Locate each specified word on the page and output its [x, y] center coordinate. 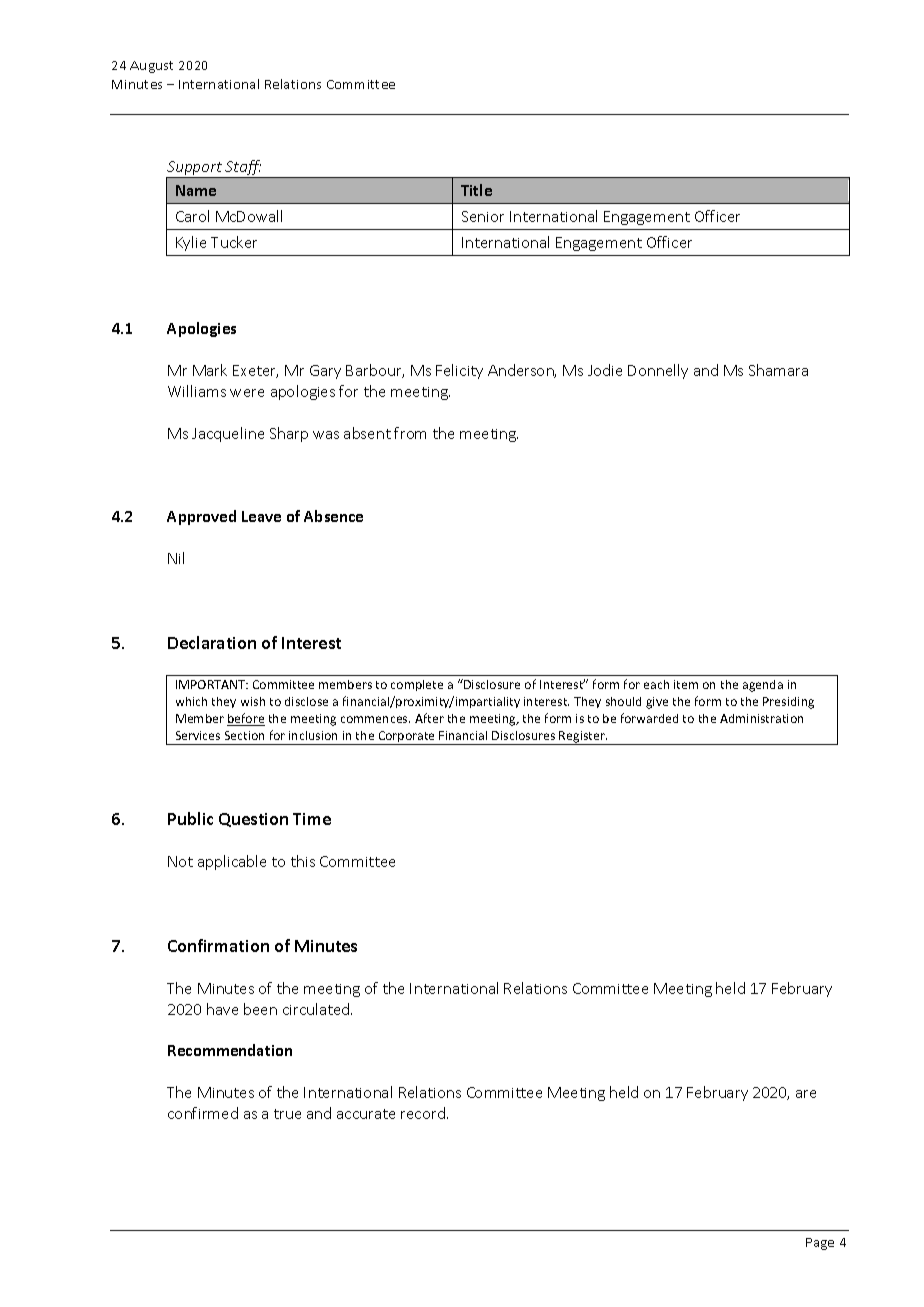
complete [417, 685]
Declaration [212, 642]
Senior [483, 216]
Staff [243, 169]
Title [476, 190]
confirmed [203, 1113]
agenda [763, 686]
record [423, 1113]
